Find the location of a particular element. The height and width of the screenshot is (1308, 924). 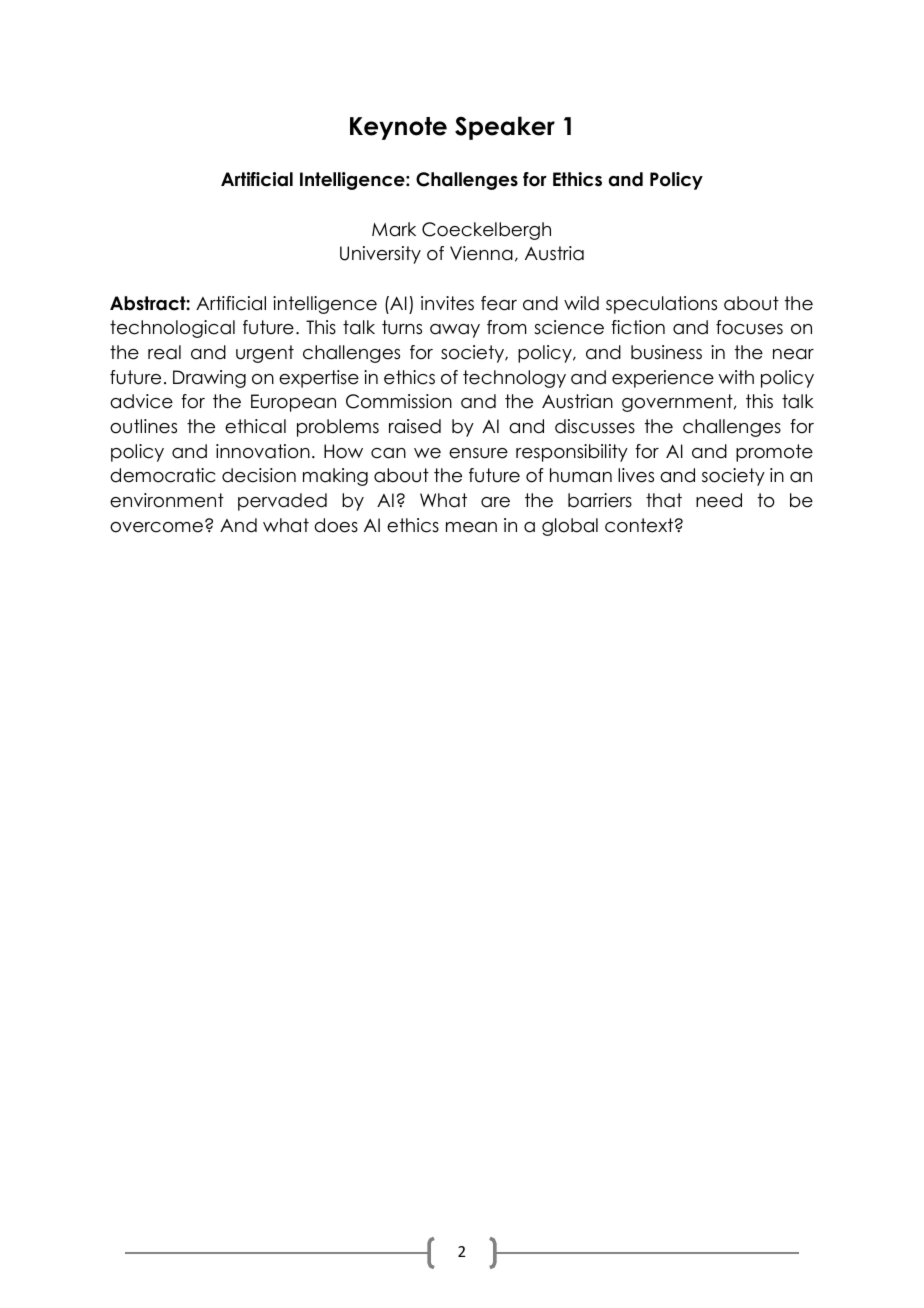

Vienna is located at coordinates (481, 253).
